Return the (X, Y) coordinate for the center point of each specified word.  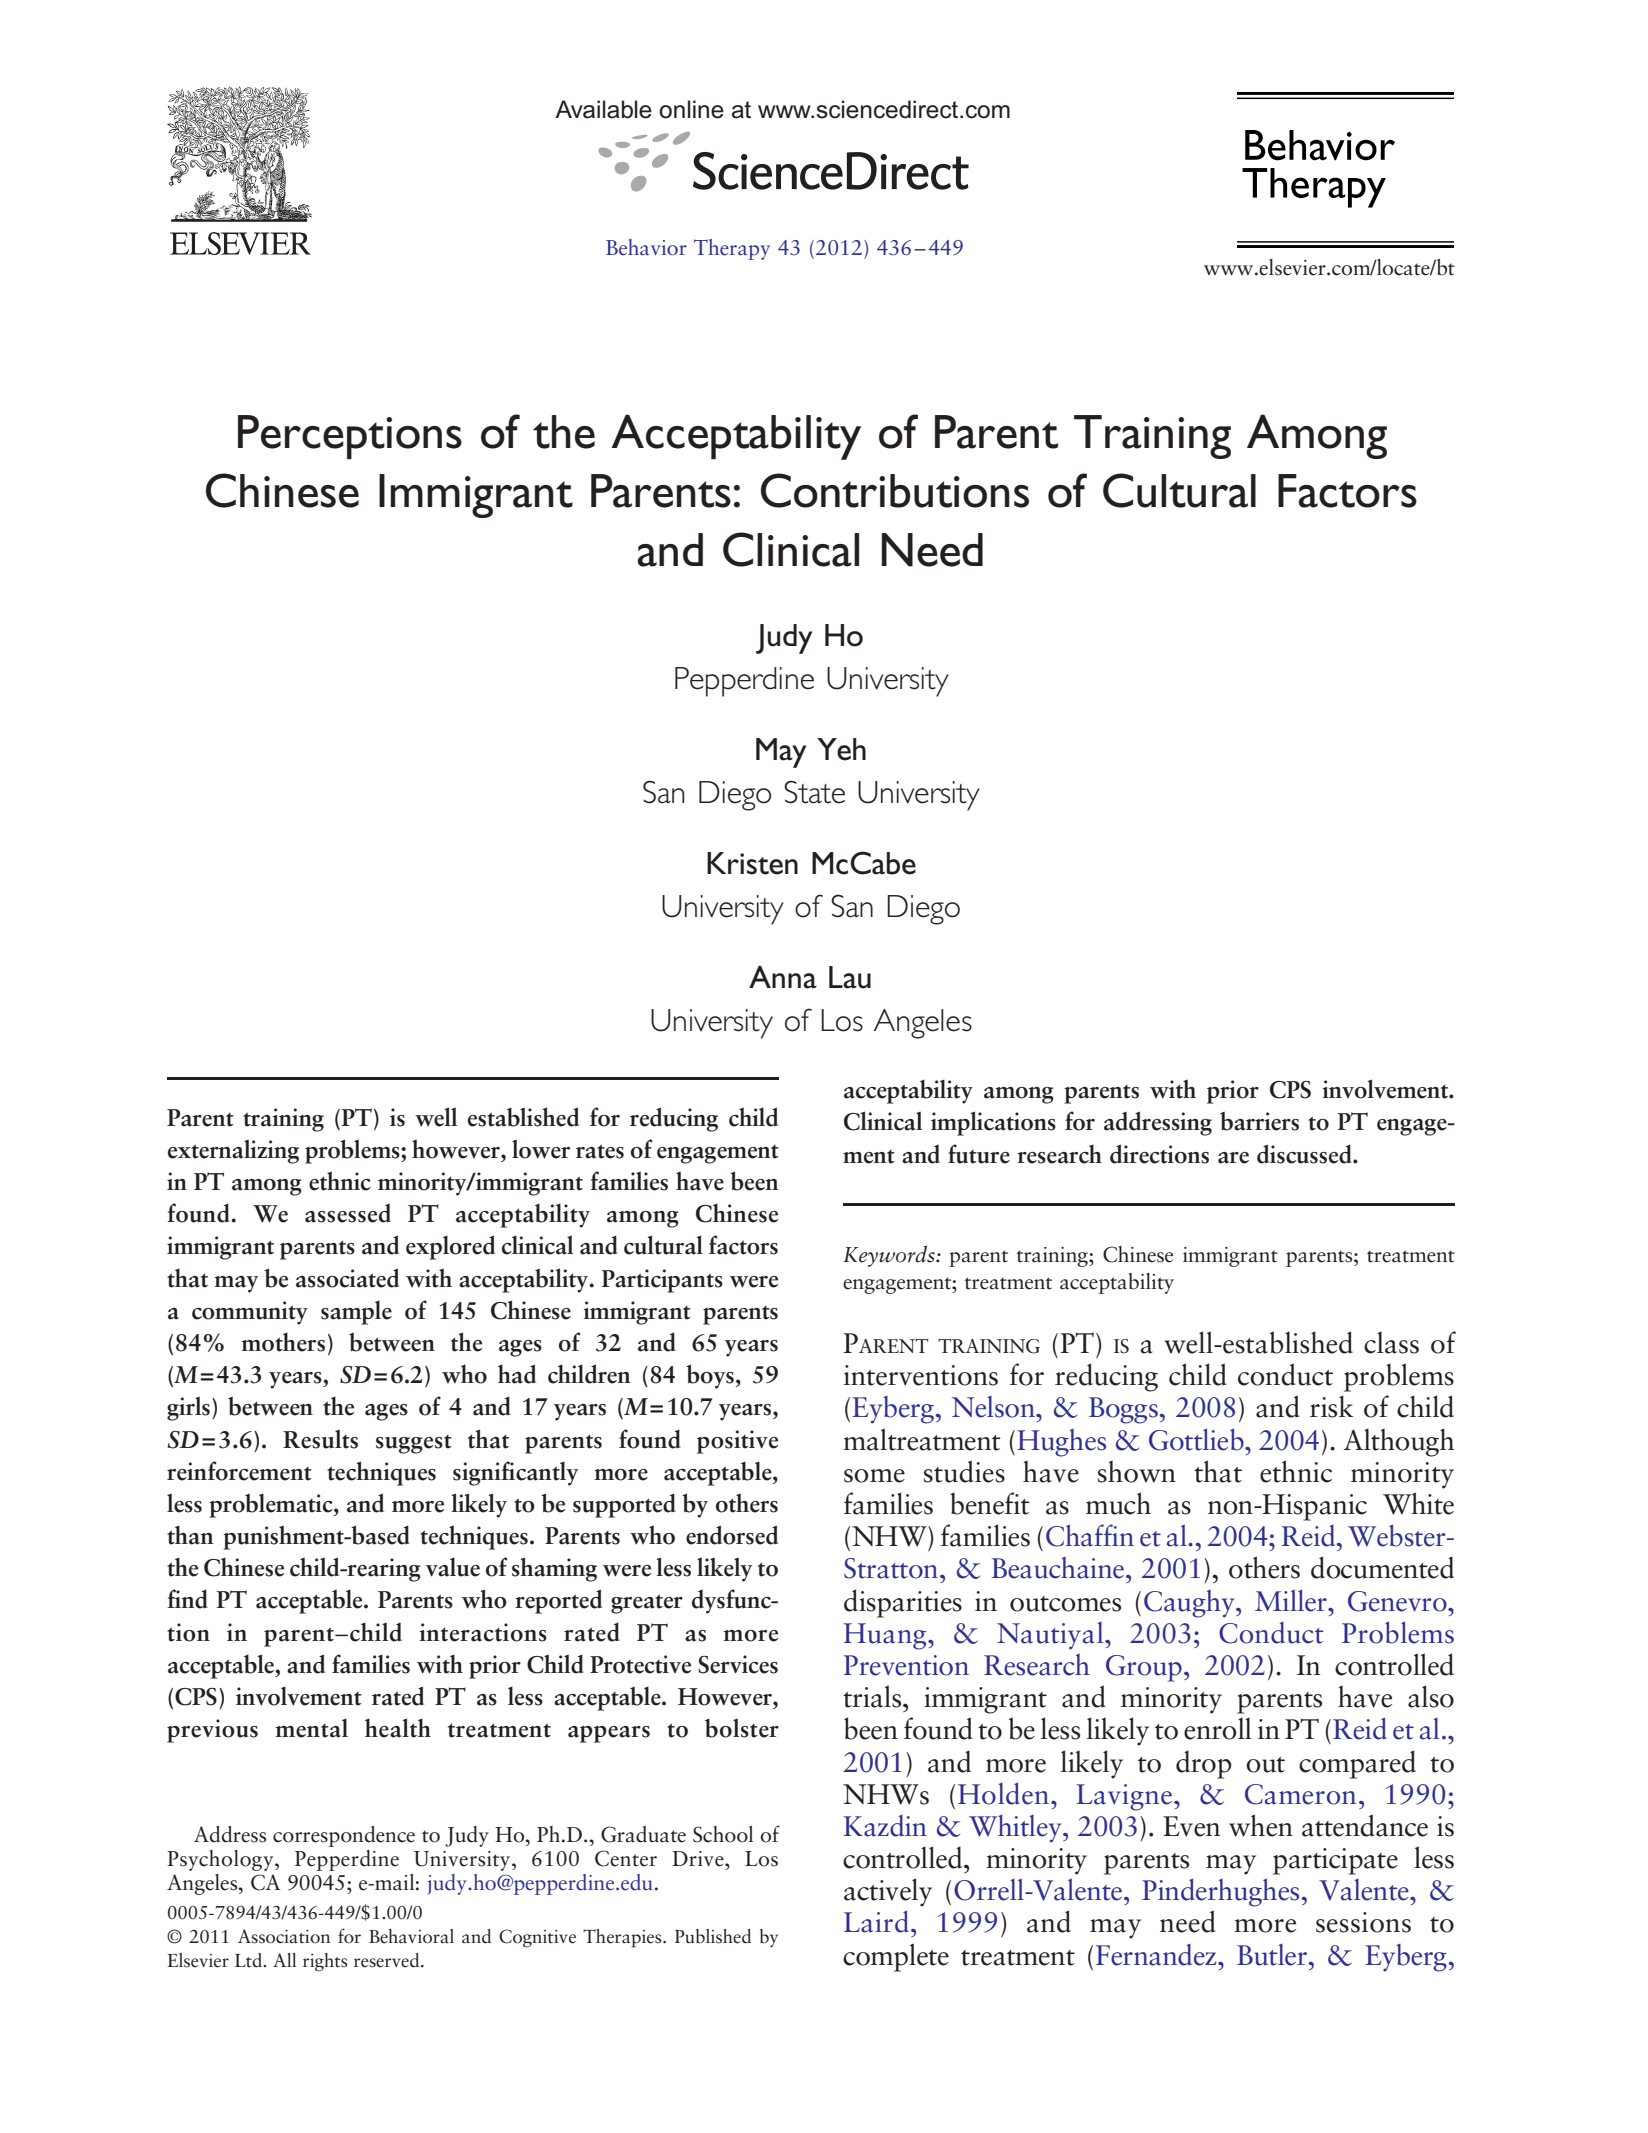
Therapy (732, 249)
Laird (876, 1921)
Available (603, 109)
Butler (1273, 1955)
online (691, 109)
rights (325, 1962)
